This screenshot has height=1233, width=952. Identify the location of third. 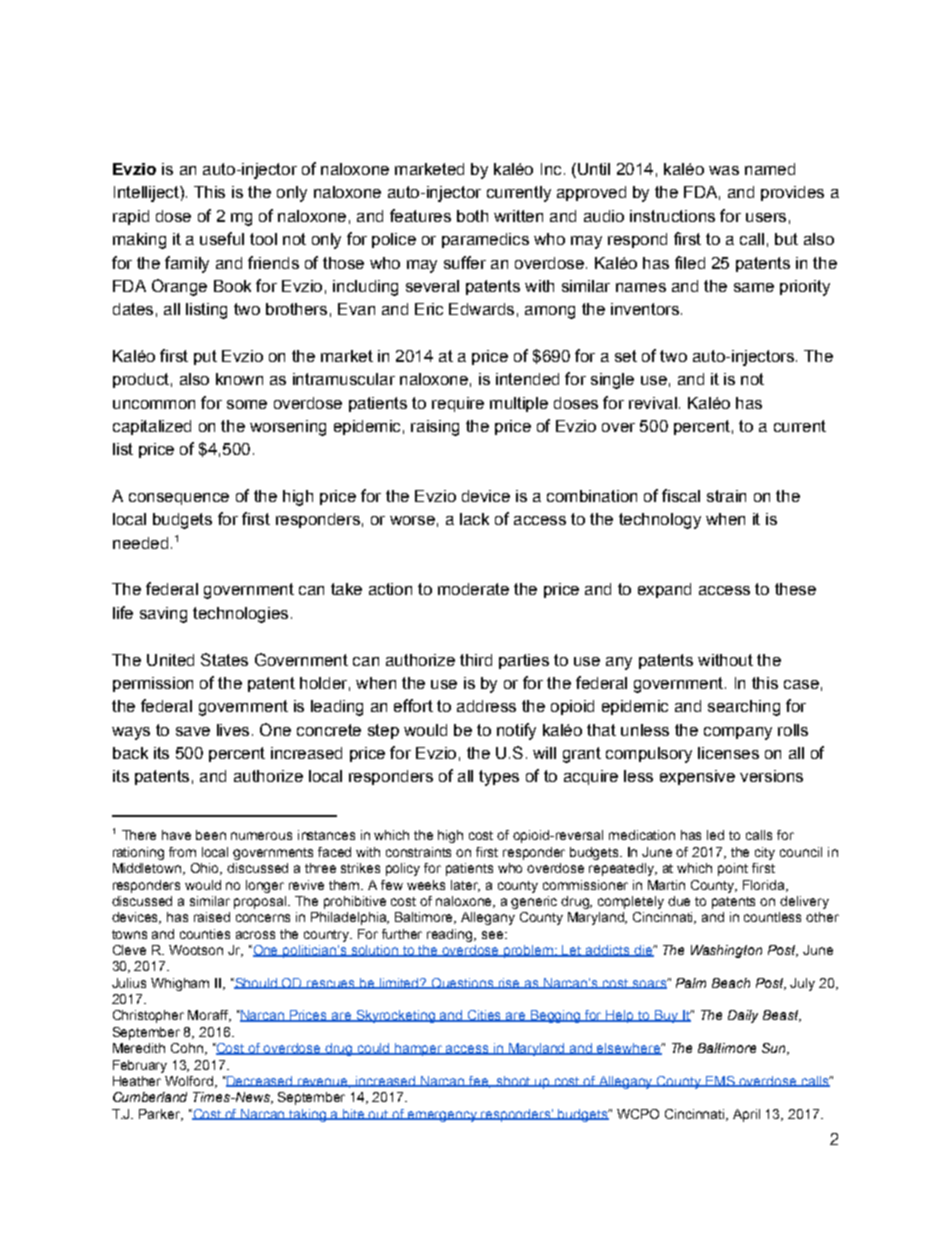
(476, 660).
